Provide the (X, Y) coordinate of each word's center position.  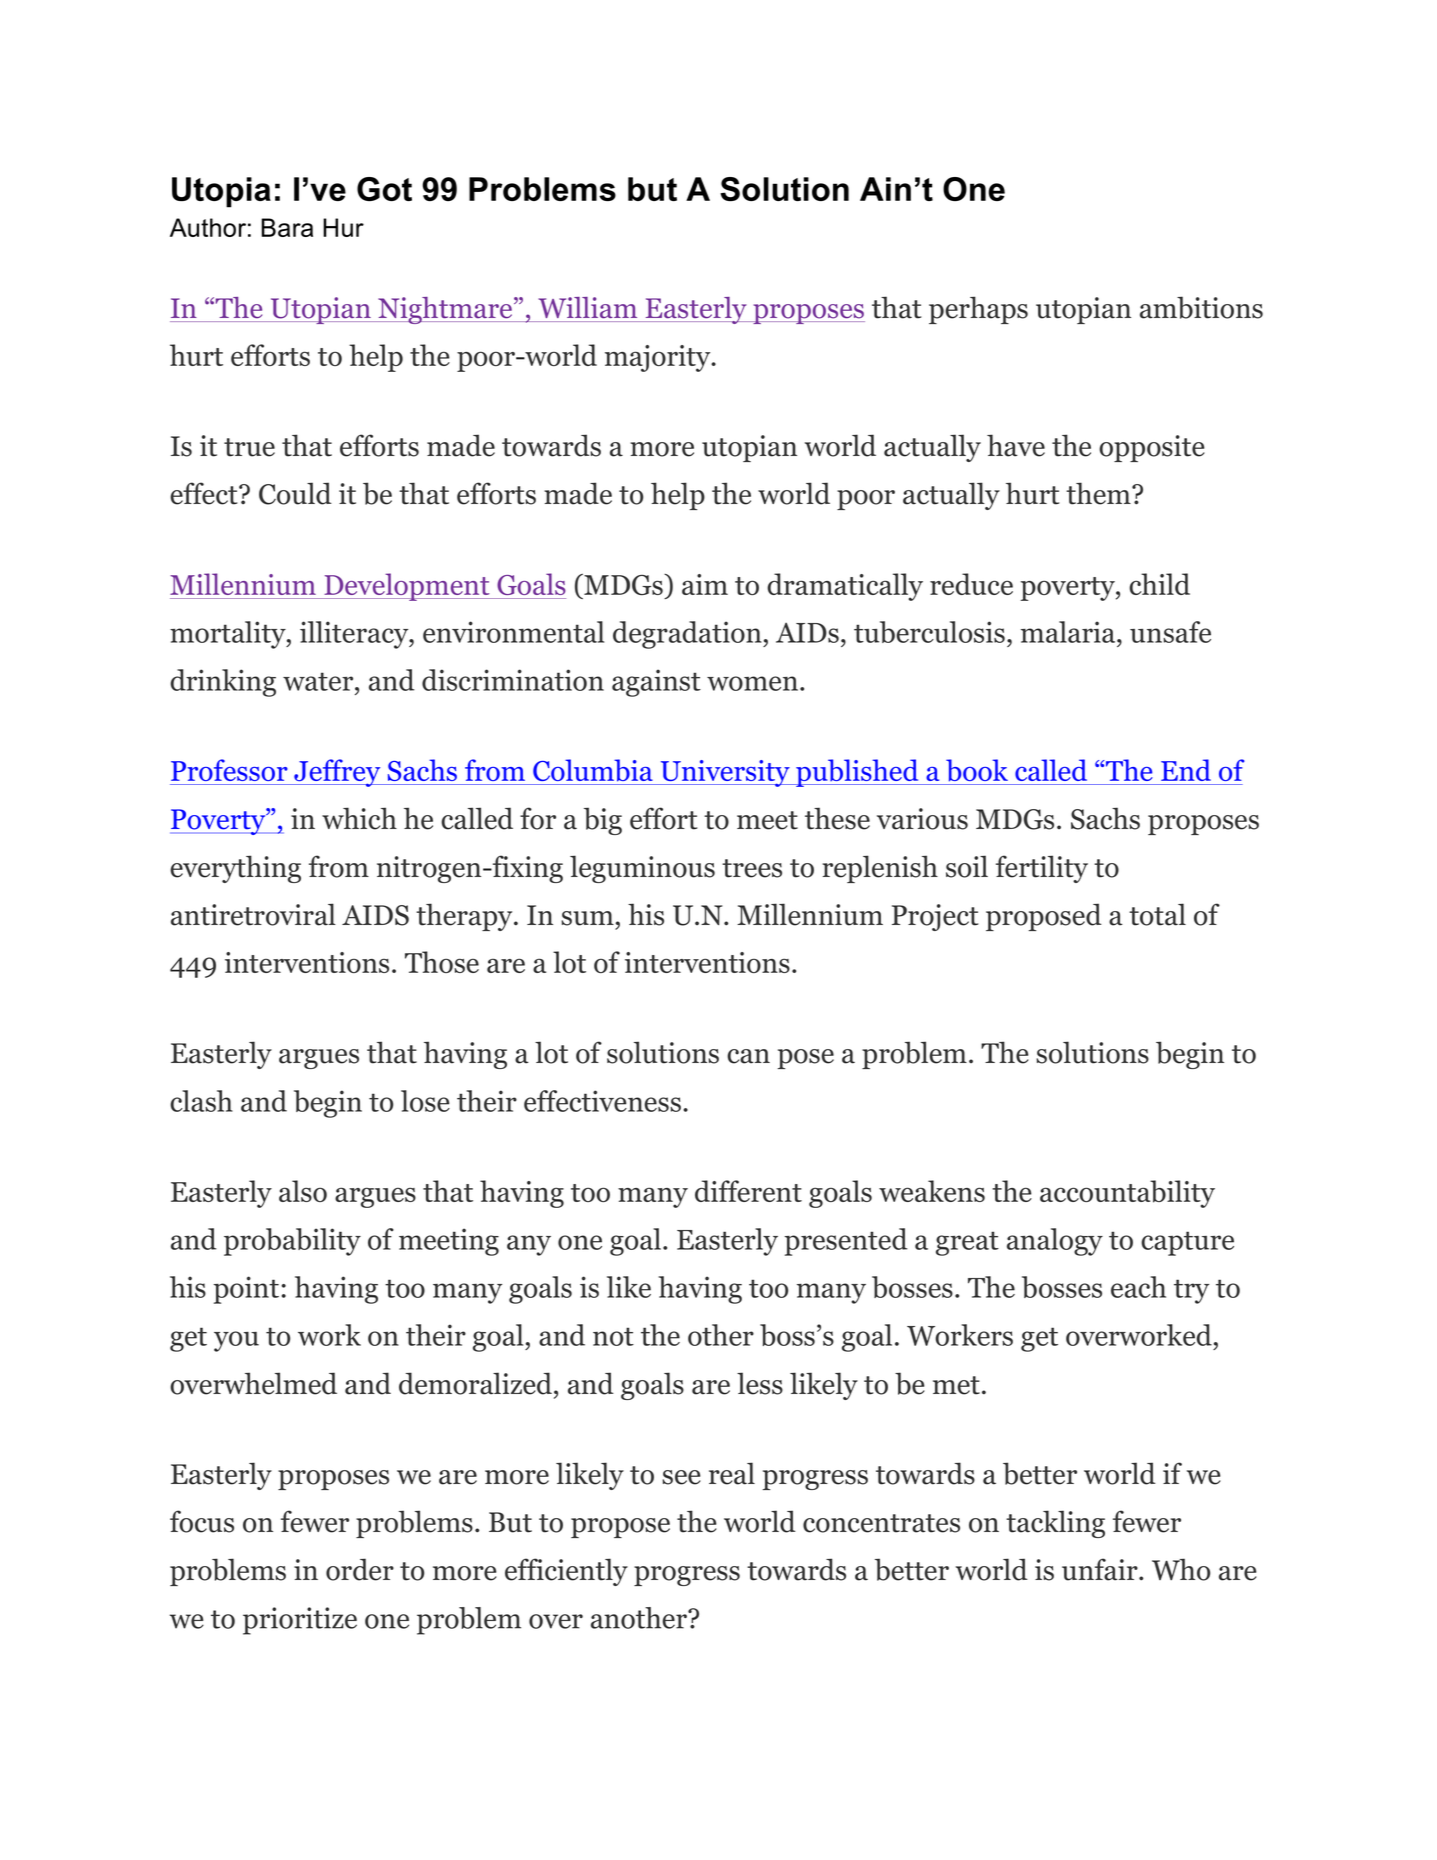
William (588, 307)
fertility (1042, 869)
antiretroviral (253, 914)
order (360, 1569)
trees (752, 868)
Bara (287, 227)
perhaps (978, 310)
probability (292, 1242)
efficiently (566, 1572)
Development (407, 587)
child (1159, 584)
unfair (1101, 1569)
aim (705, 584)
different (748, 1191)
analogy (1055, 1242)
